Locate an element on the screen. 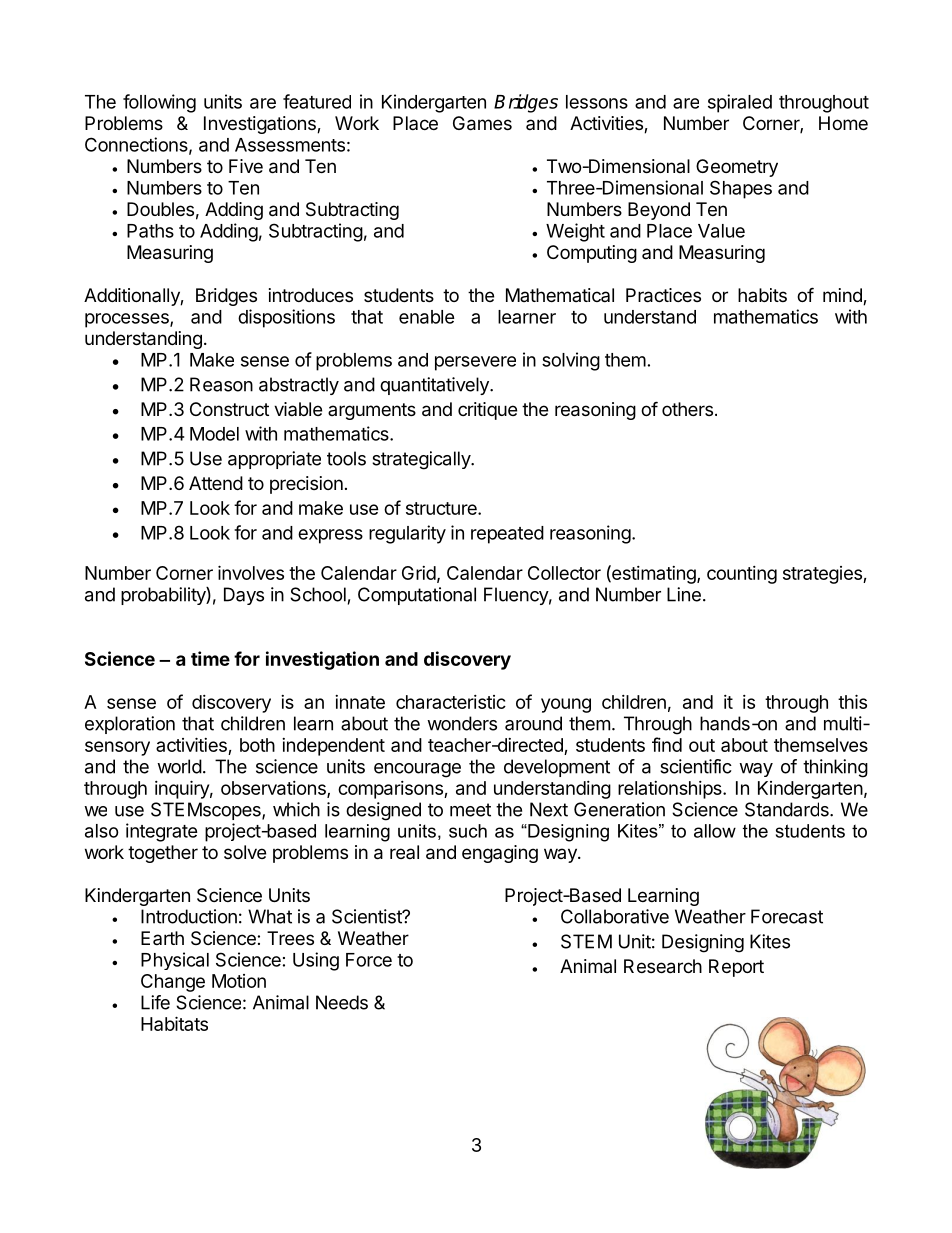  others is located at coordinates (687, 409).
